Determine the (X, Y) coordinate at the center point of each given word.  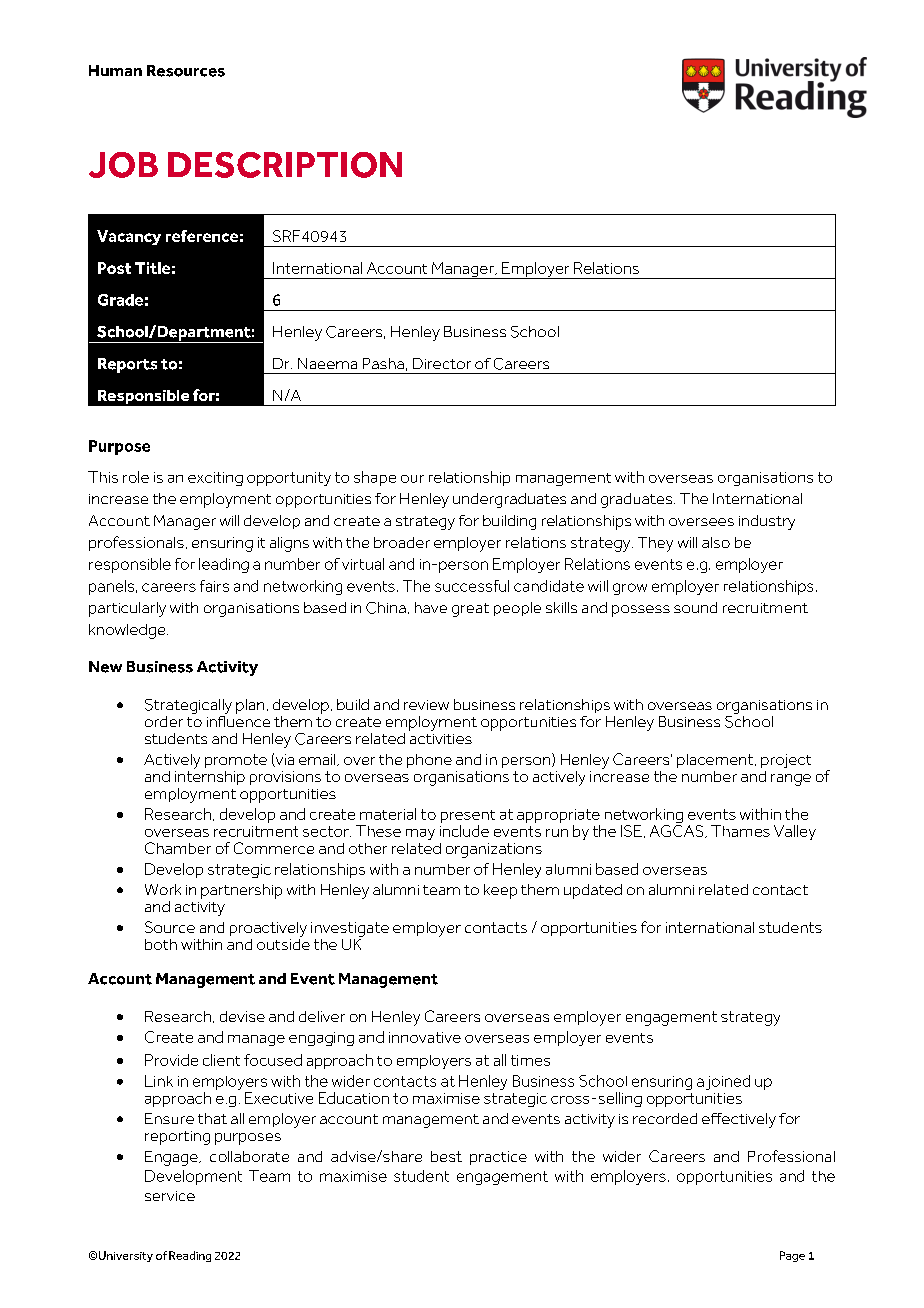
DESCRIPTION (285, 165)
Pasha (383, 363)
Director (442, 363)
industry (767, 522)
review (426, 705)
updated (593, 891)
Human (115, 70)
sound (695, 607)
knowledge (128, 631)
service (170, 1196)
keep (500, 891)
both (161, 944)
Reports (127, 365)
